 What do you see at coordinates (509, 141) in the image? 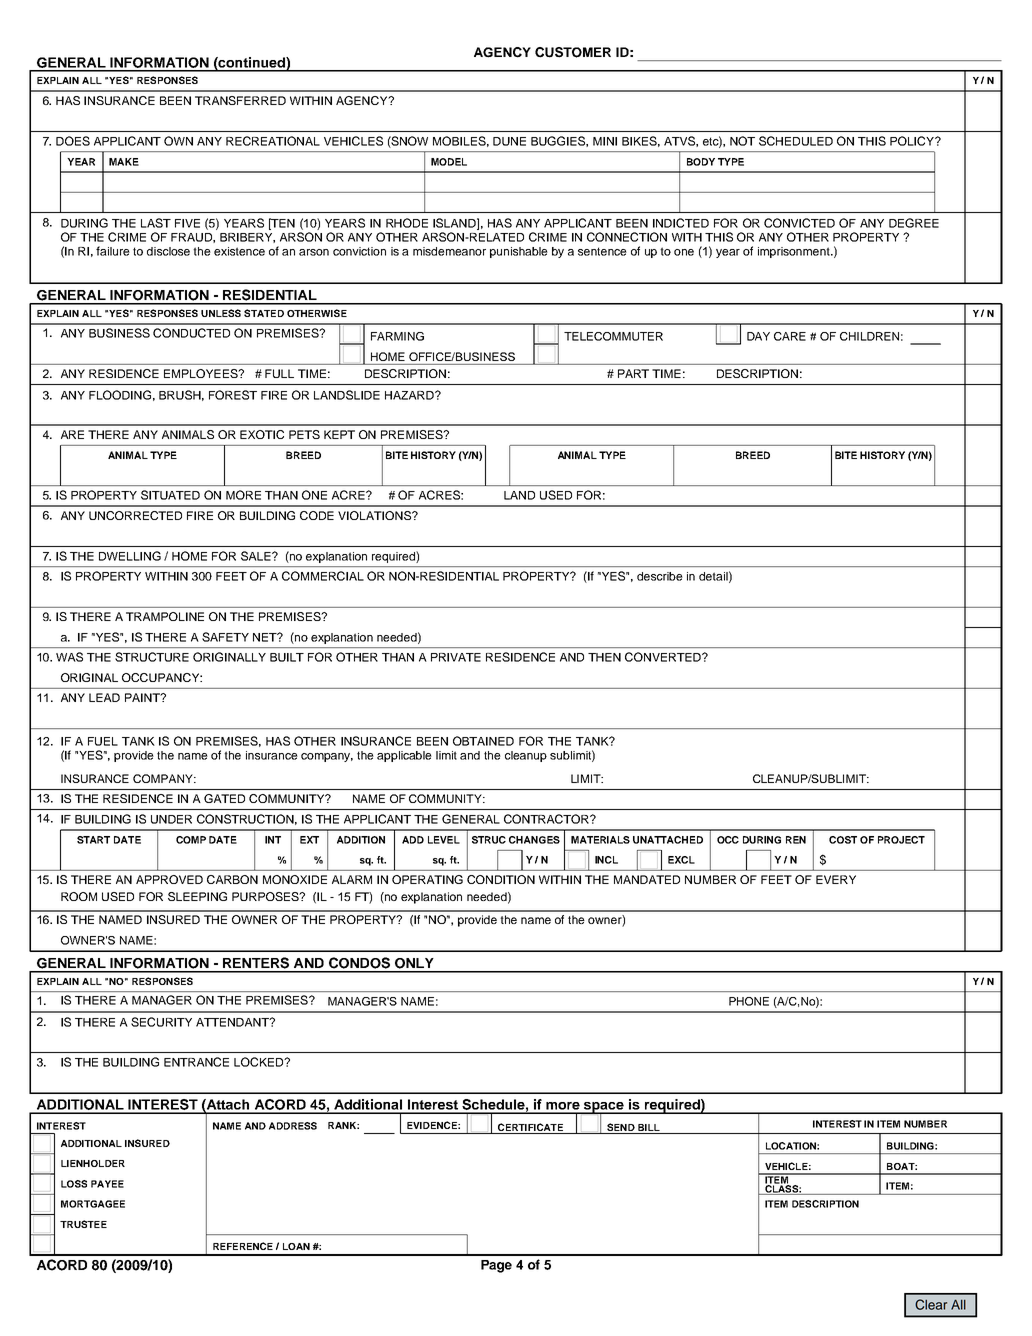
I see `DUNE` at bounding box center [509, 141].
